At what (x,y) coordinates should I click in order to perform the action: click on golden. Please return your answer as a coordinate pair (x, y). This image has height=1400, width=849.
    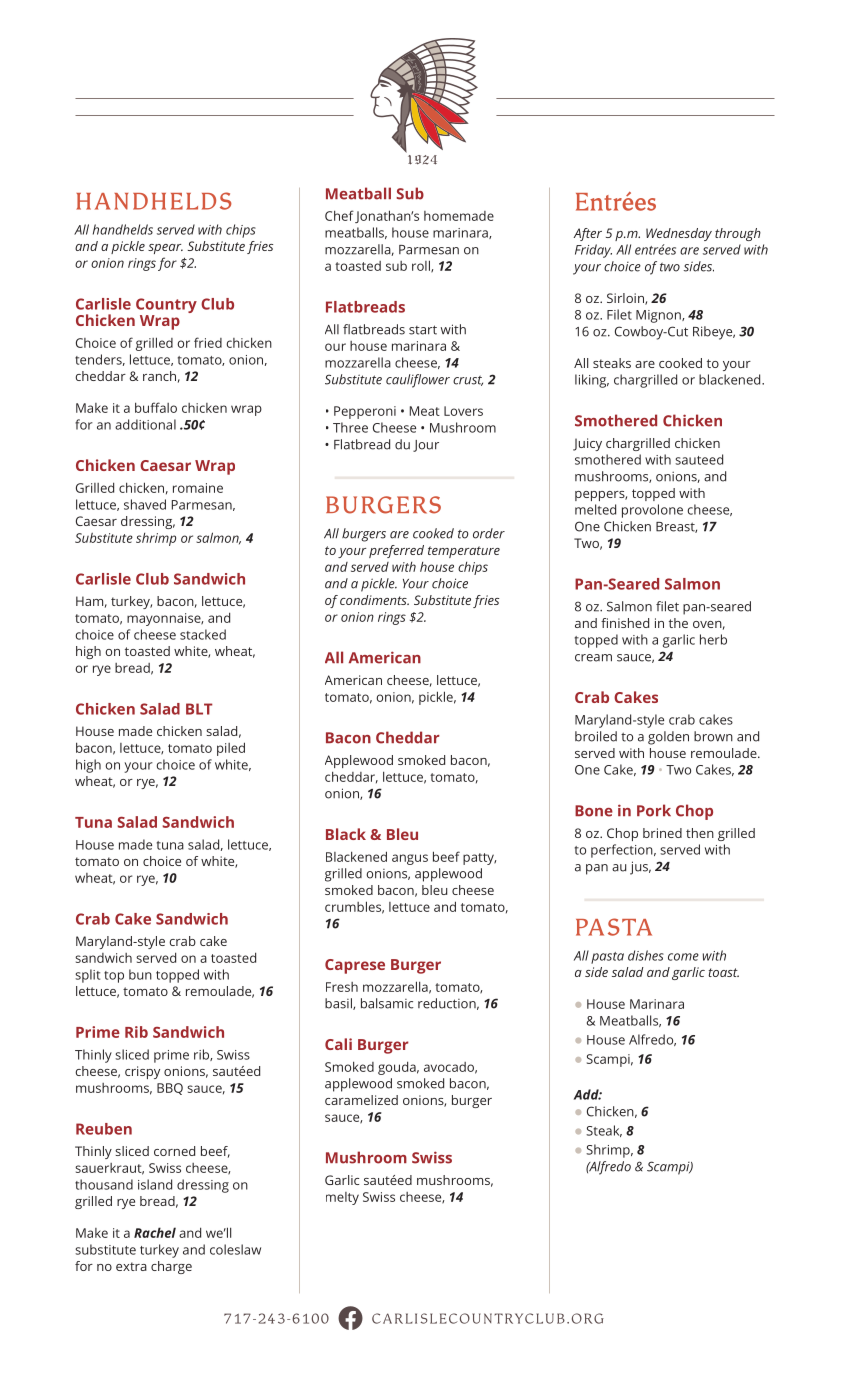
    Looking at the image, I should click on (668, 738).
